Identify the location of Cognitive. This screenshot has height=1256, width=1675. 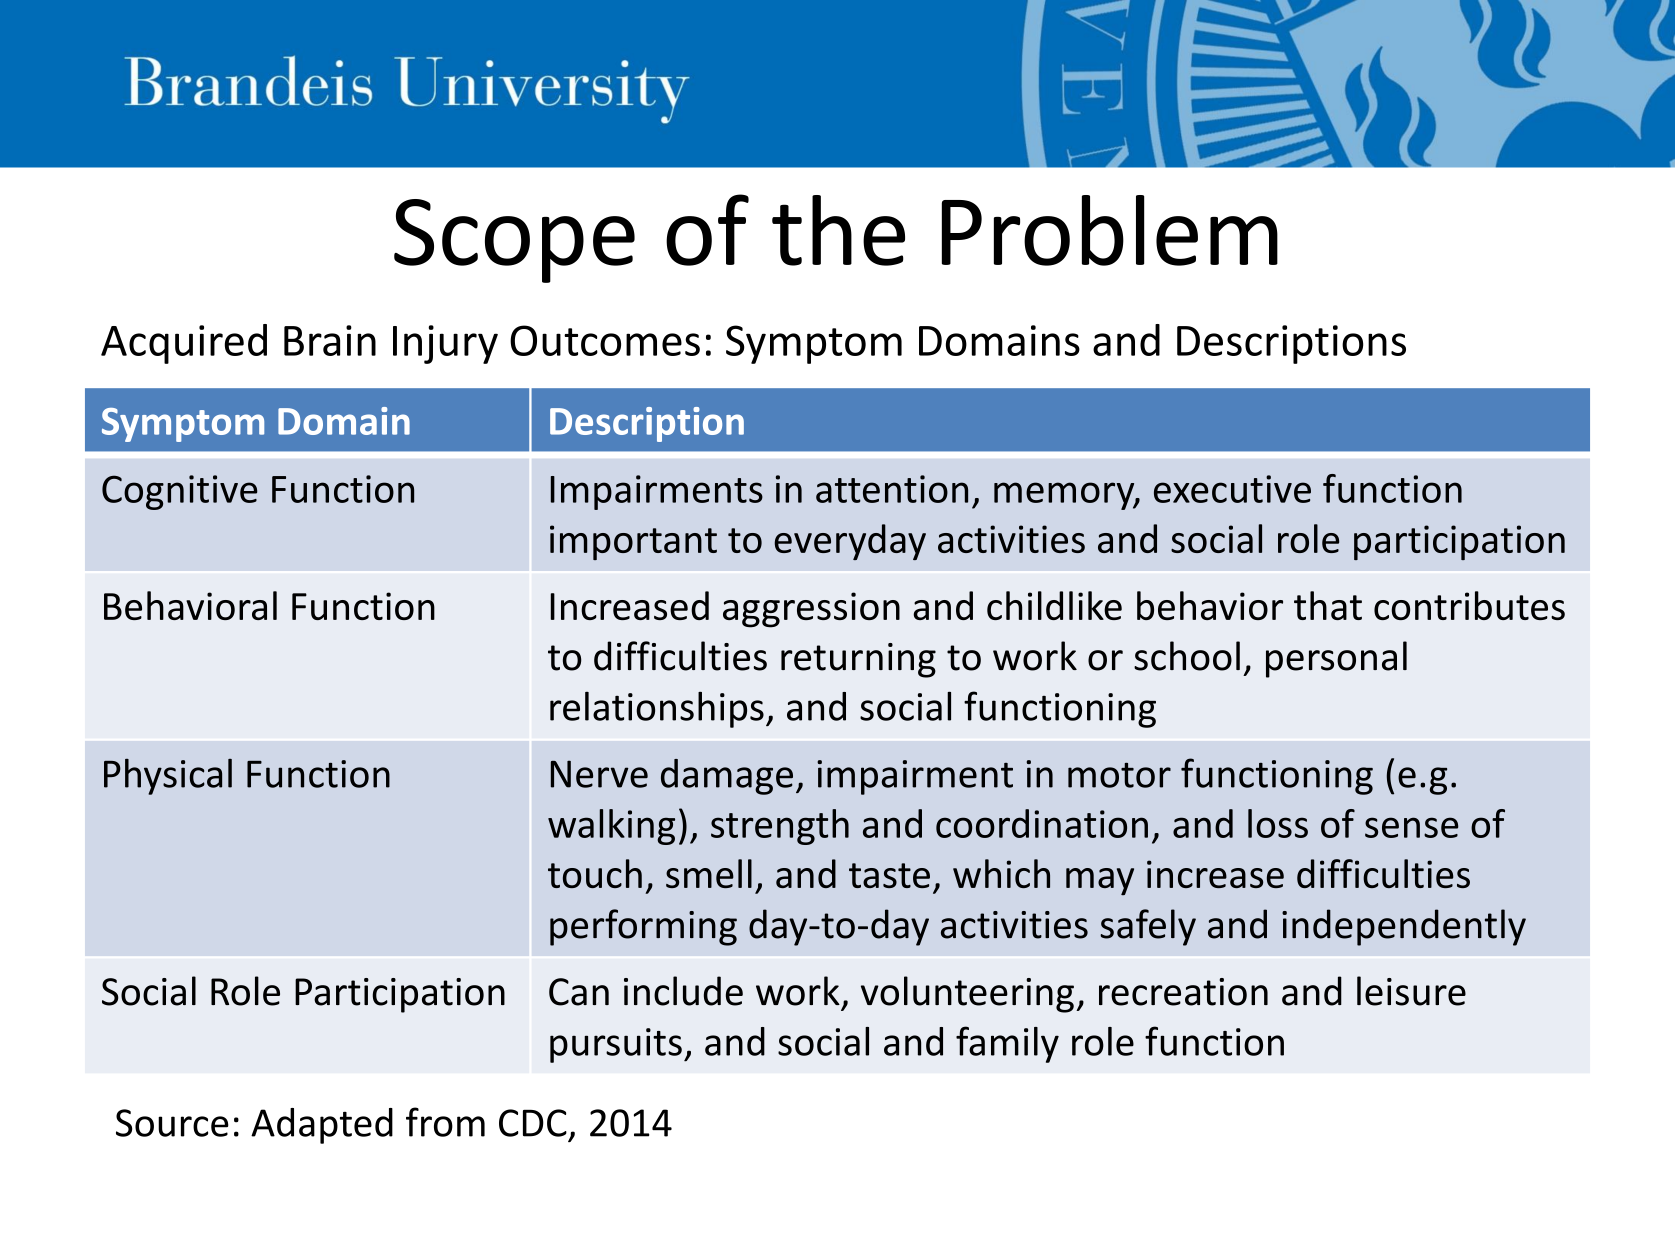
(180, 492).
